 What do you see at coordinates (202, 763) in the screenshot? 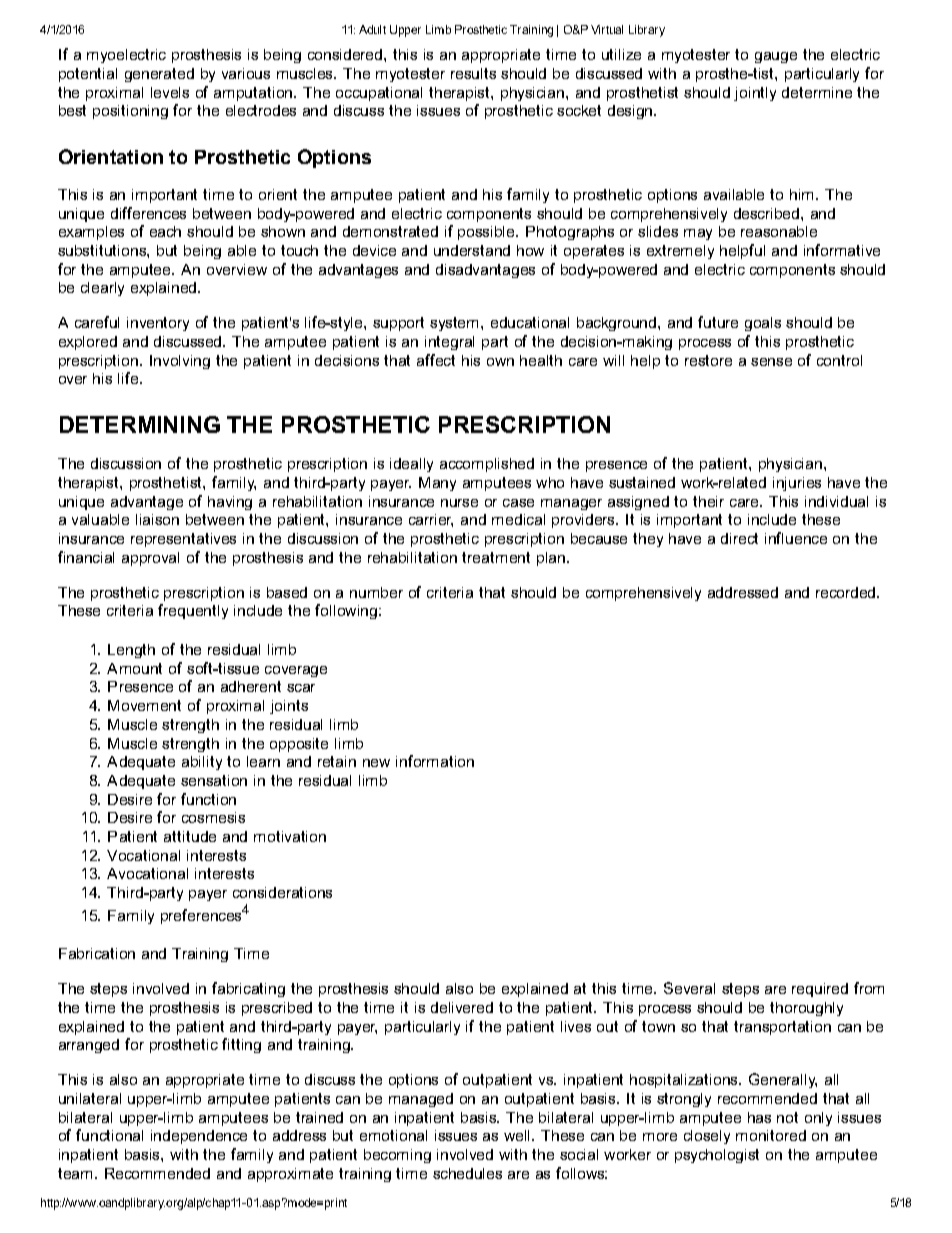
I see `ability` at bounding box center [202, 763].
